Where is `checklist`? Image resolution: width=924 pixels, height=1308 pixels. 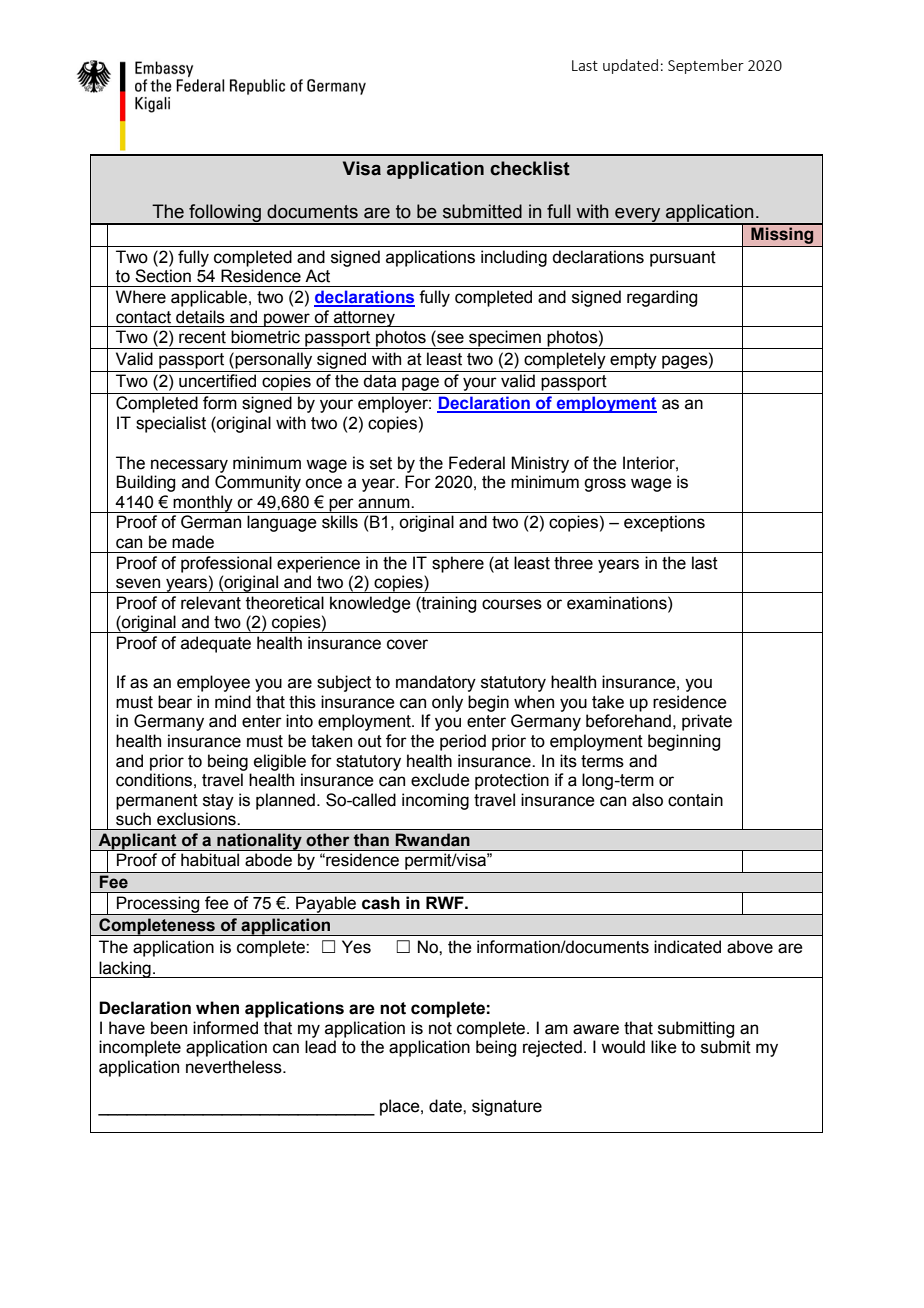
checklist is located at coordinates (530, 168).
